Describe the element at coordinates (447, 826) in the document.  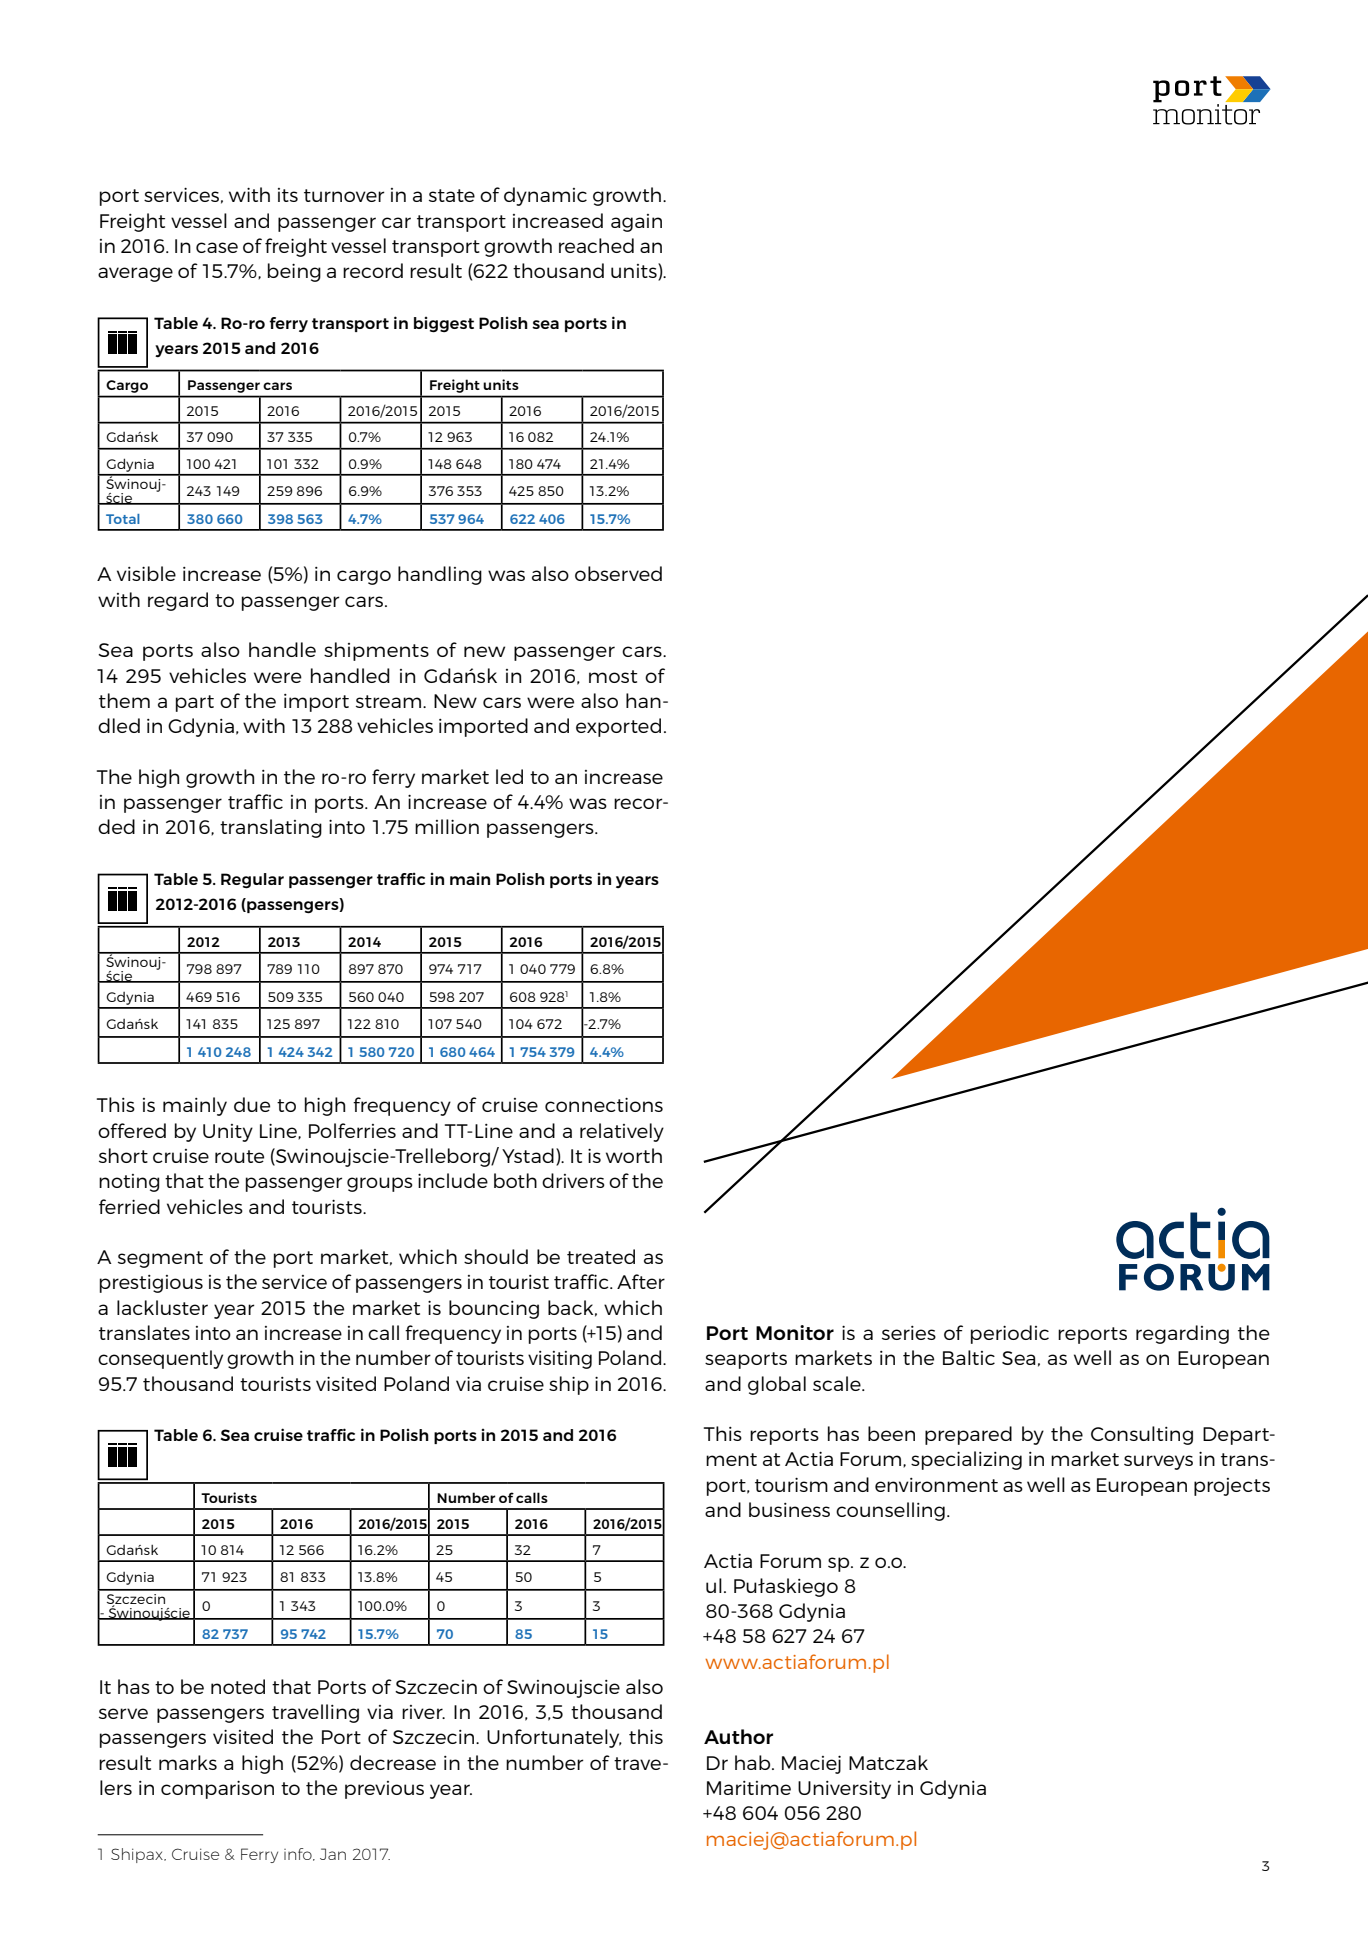
I see `million` at that location.
